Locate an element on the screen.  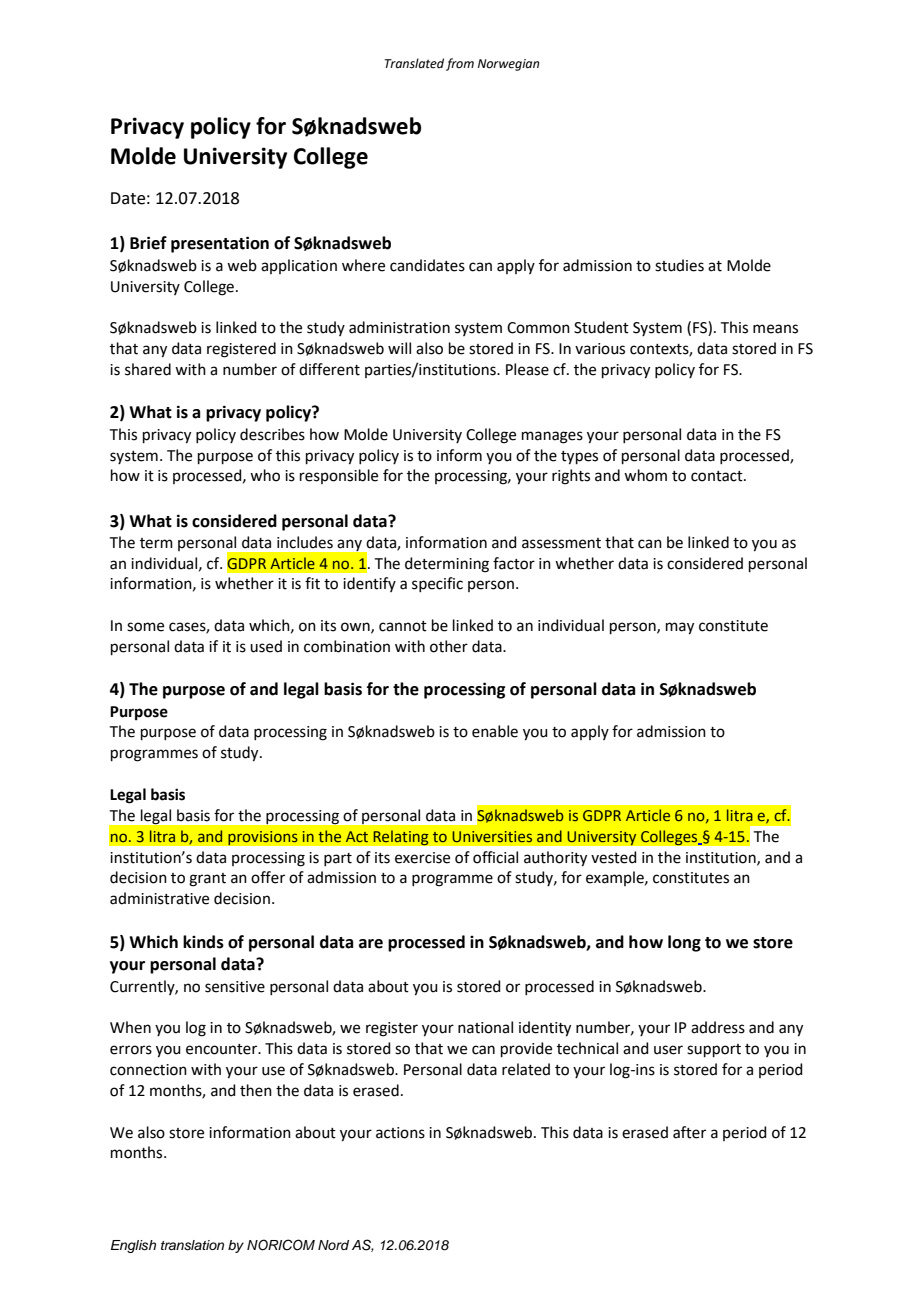
studies is located at coordinates (679, 265).
